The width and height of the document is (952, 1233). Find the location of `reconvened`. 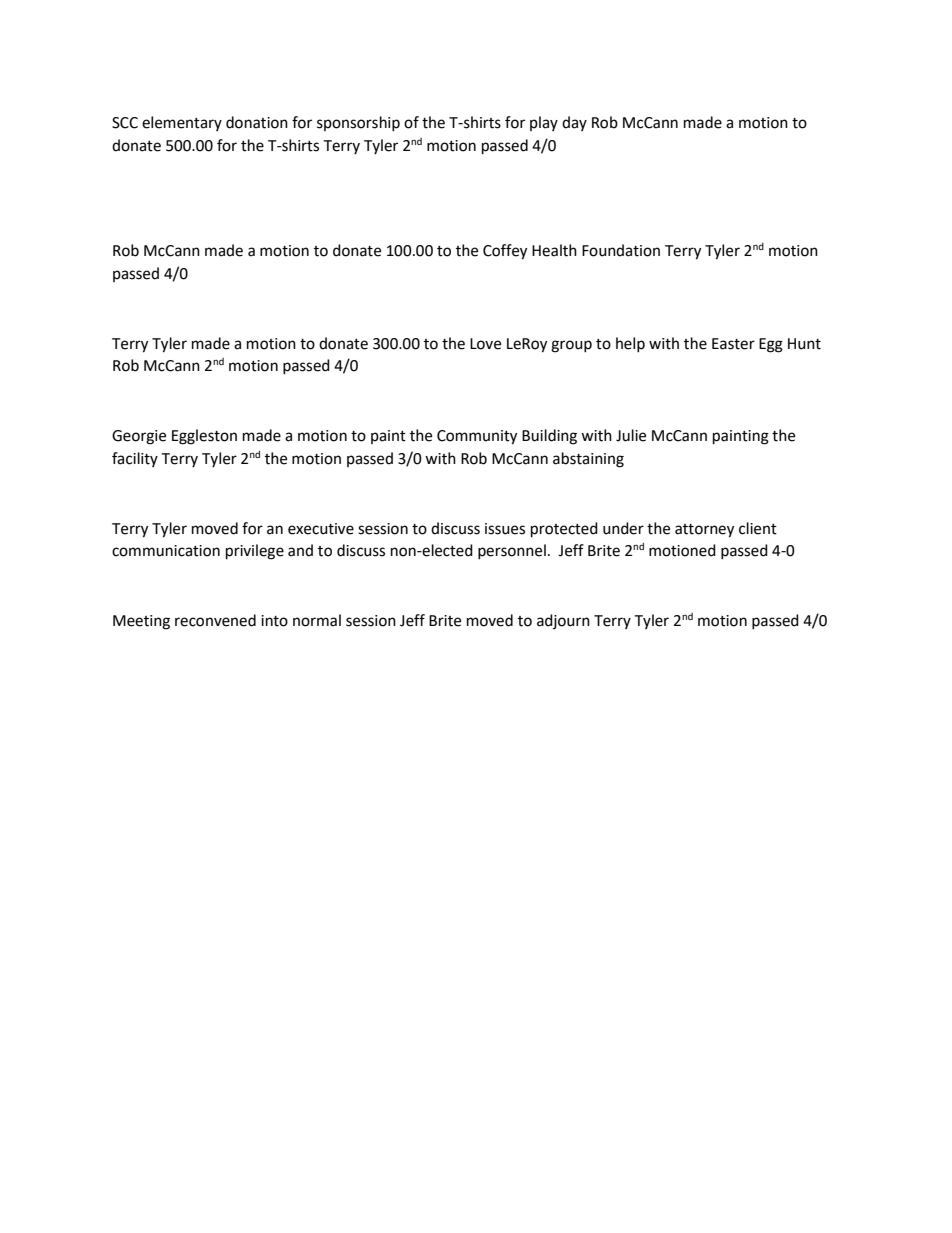

reconvened is located at coordinates (215, 620).
